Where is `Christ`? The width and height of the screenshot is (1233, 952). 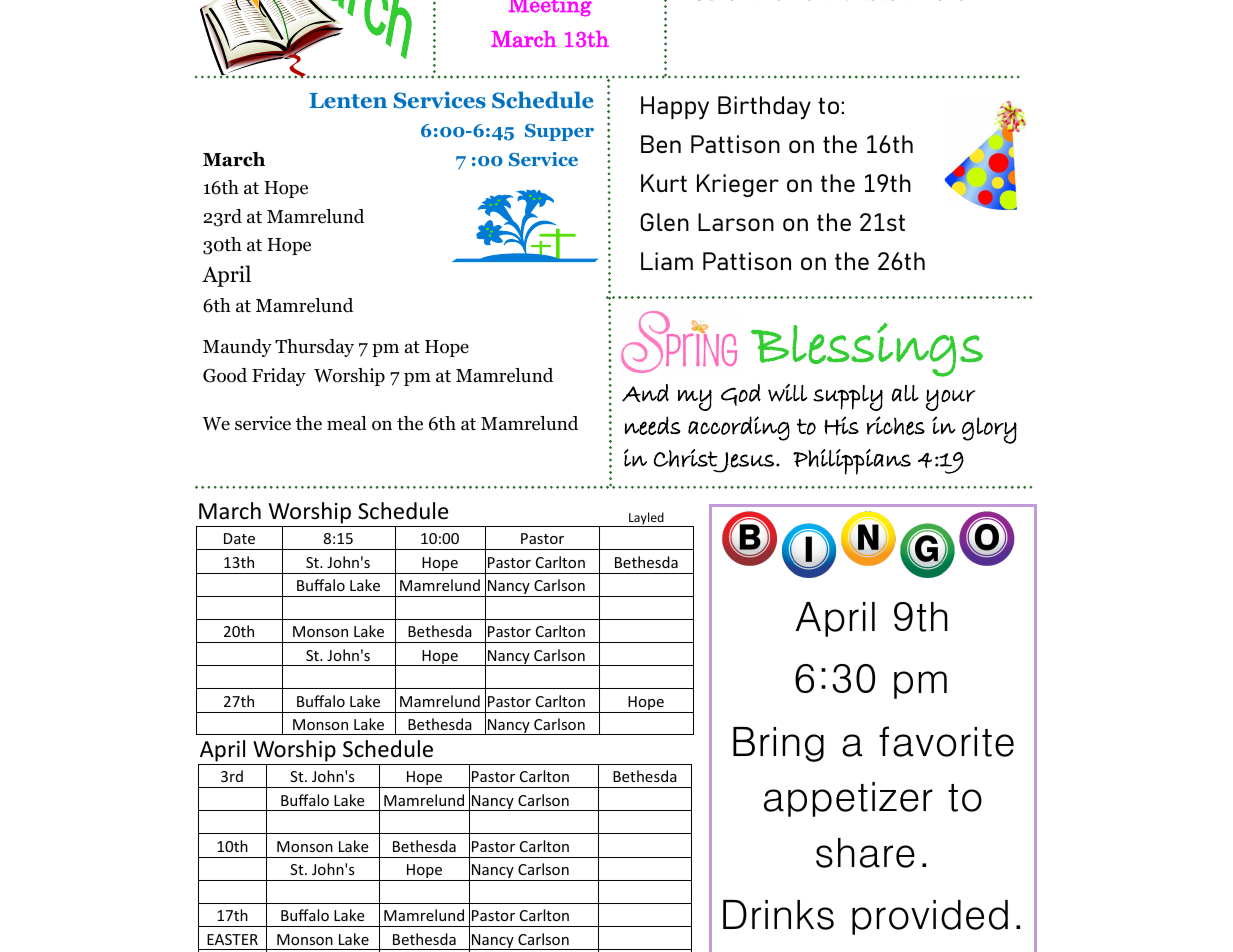
Christ is located at coordinates (686, 458).
